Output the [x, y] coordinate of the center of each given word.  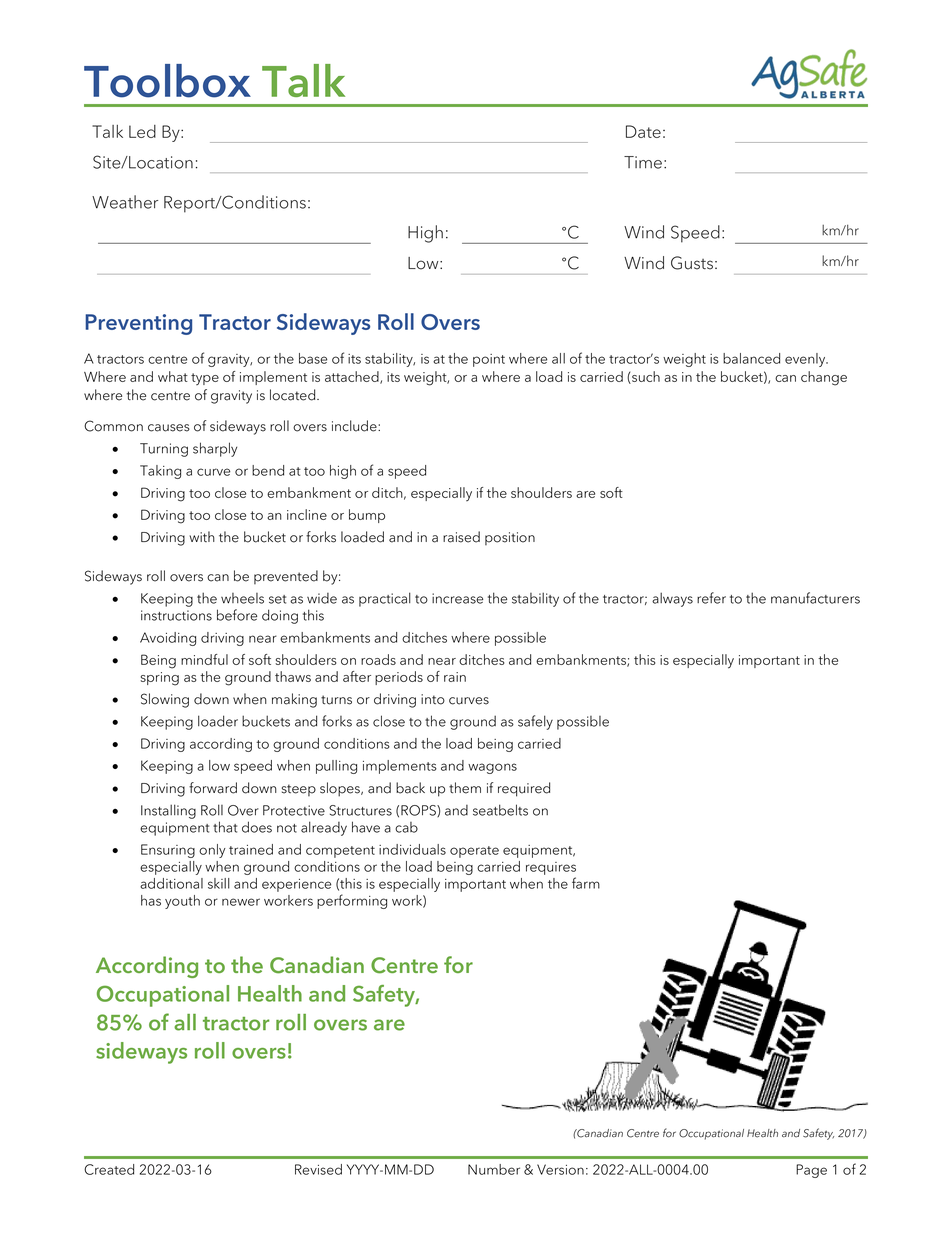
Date [643, 131]
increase [457, 598]
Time [643, 162]
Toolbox [167, 81]
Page [811, 1171]
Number [494, 1169]
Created [109, 1169]
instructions [176, 615]
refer [711, 598]
